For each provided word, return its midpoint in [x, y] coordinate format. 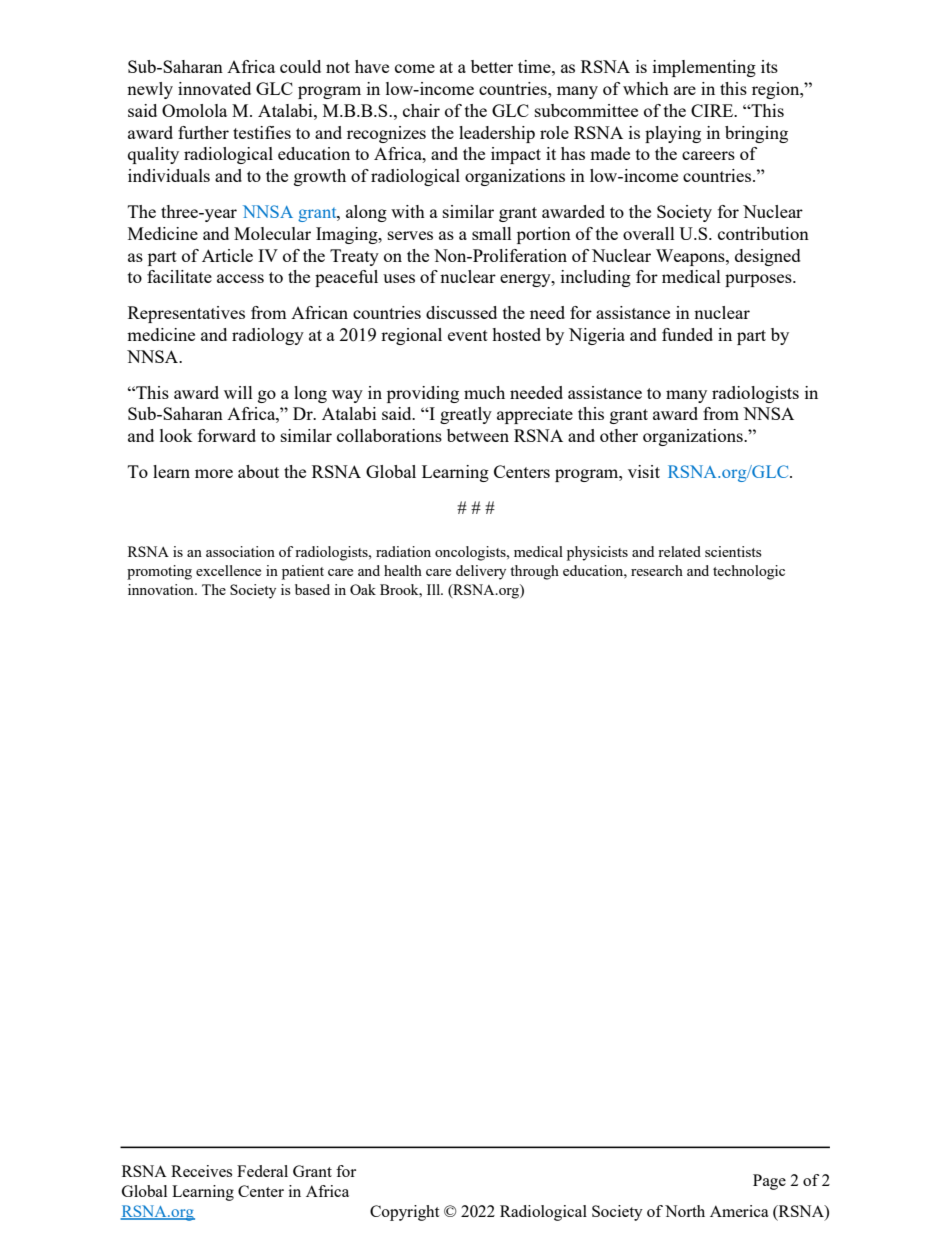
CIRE [713, 110]
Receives [201, 1171]
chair [421, 110]
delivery [481, 572]
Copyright [404, 1213]
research [657, 570]
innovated [214, 88]
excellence [228, 570]
